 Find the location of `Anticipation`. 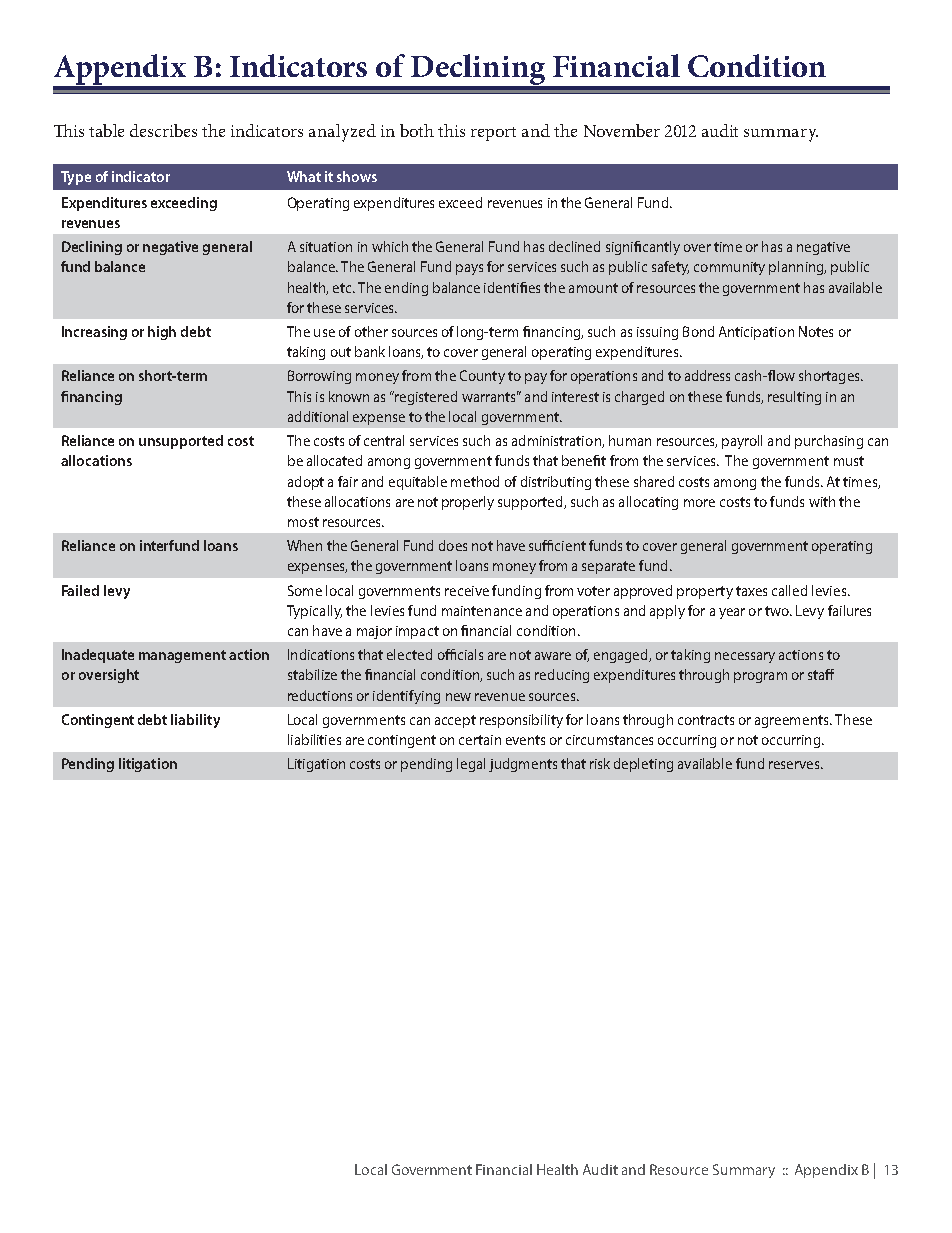

Anticipation is located at coordinates (756, 333).
